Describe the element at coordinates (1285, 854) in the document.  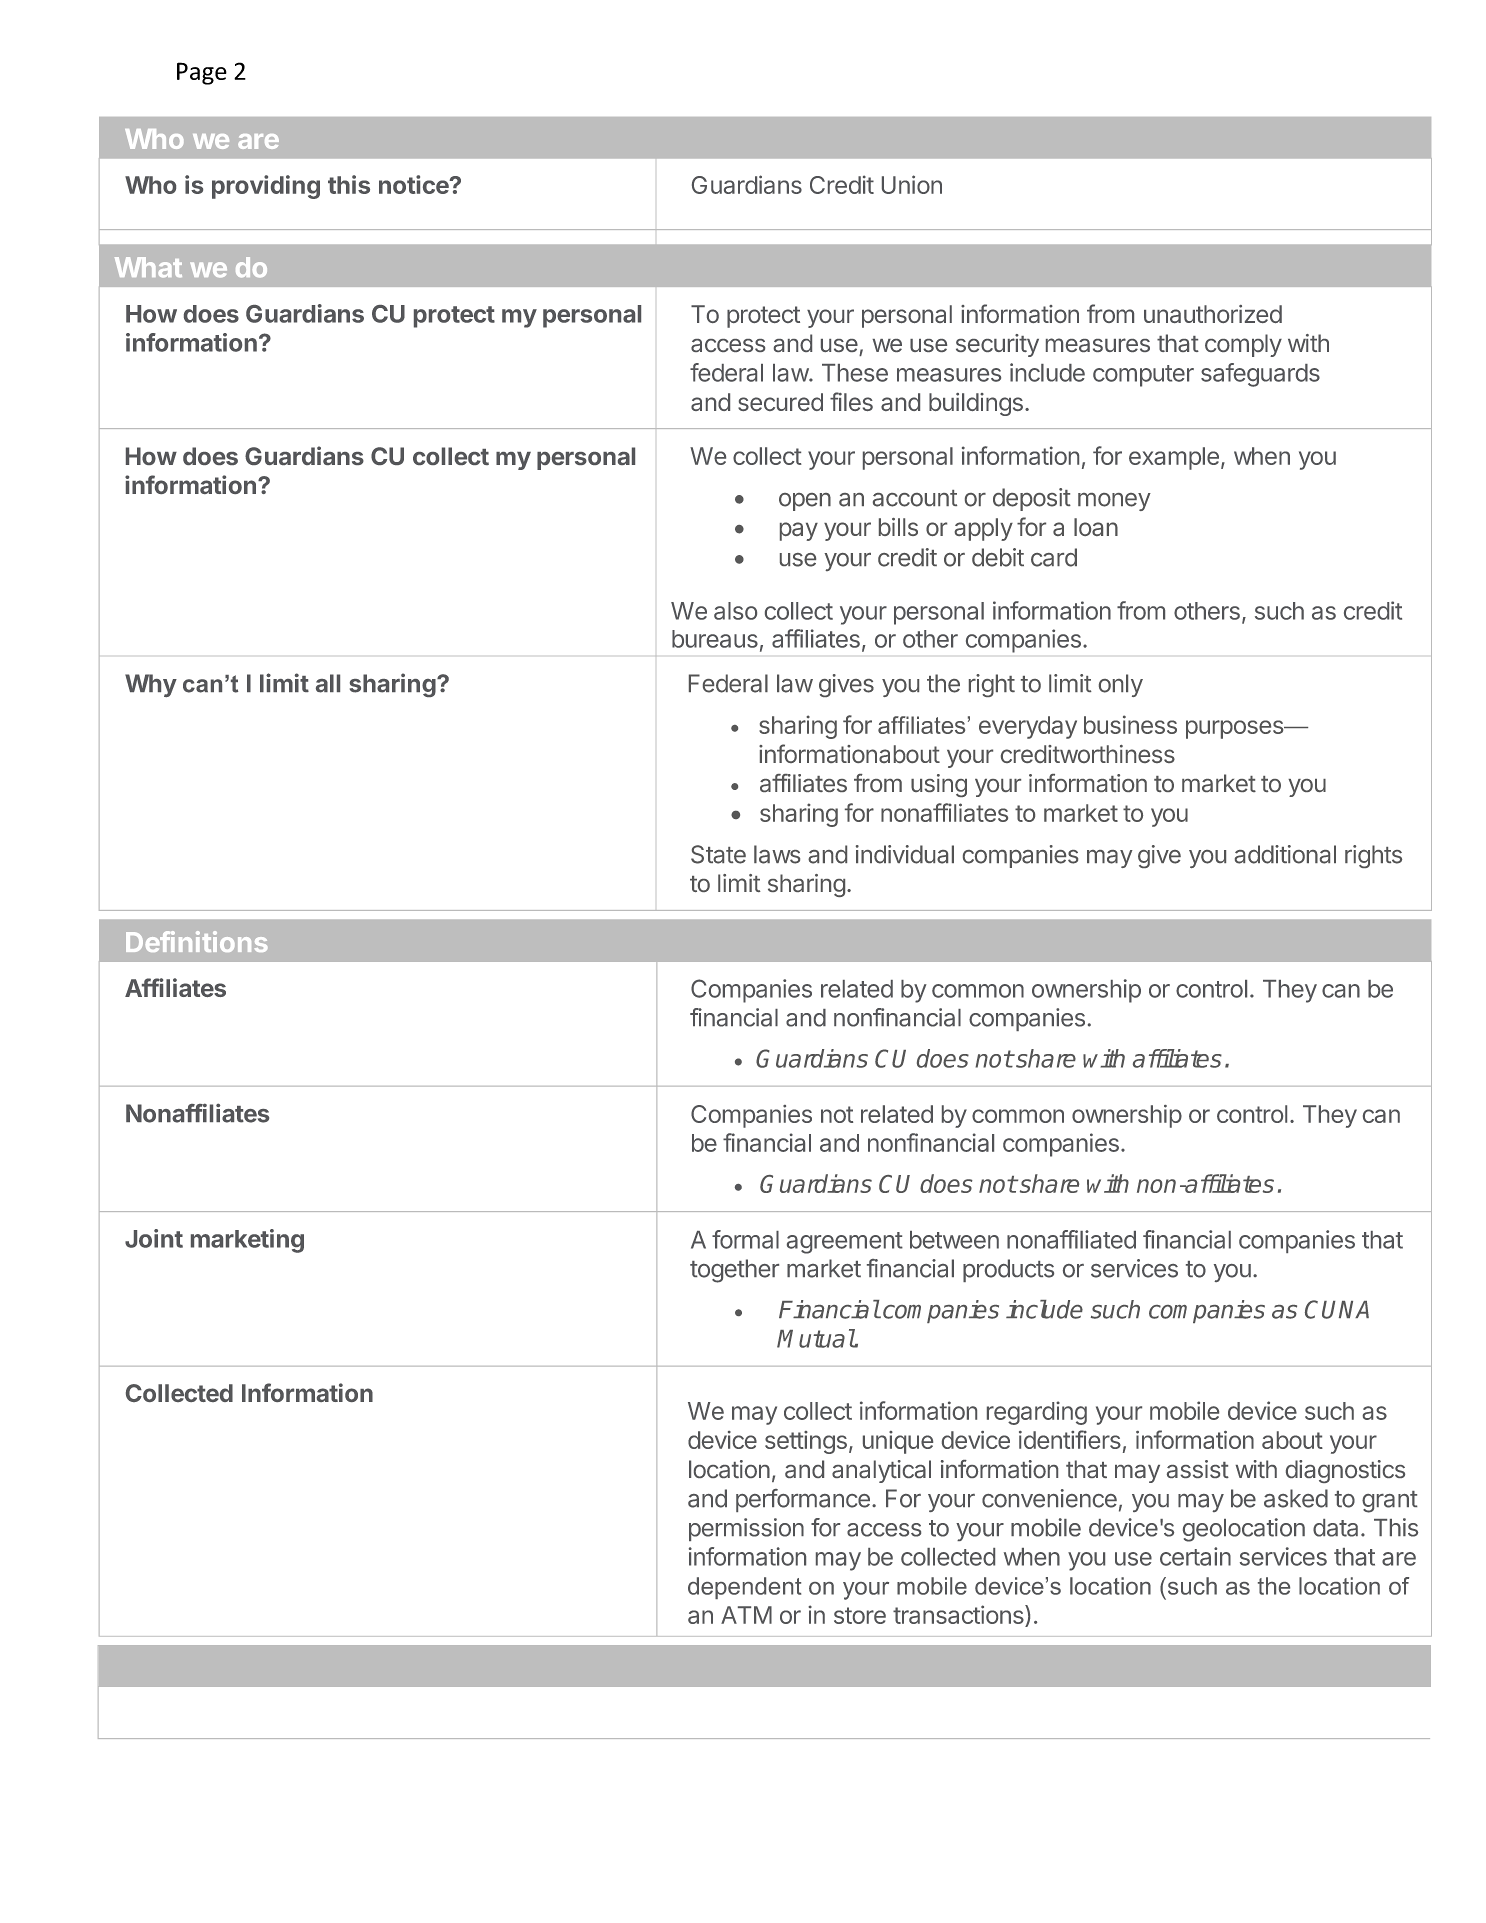
I see `additional` at that location.
